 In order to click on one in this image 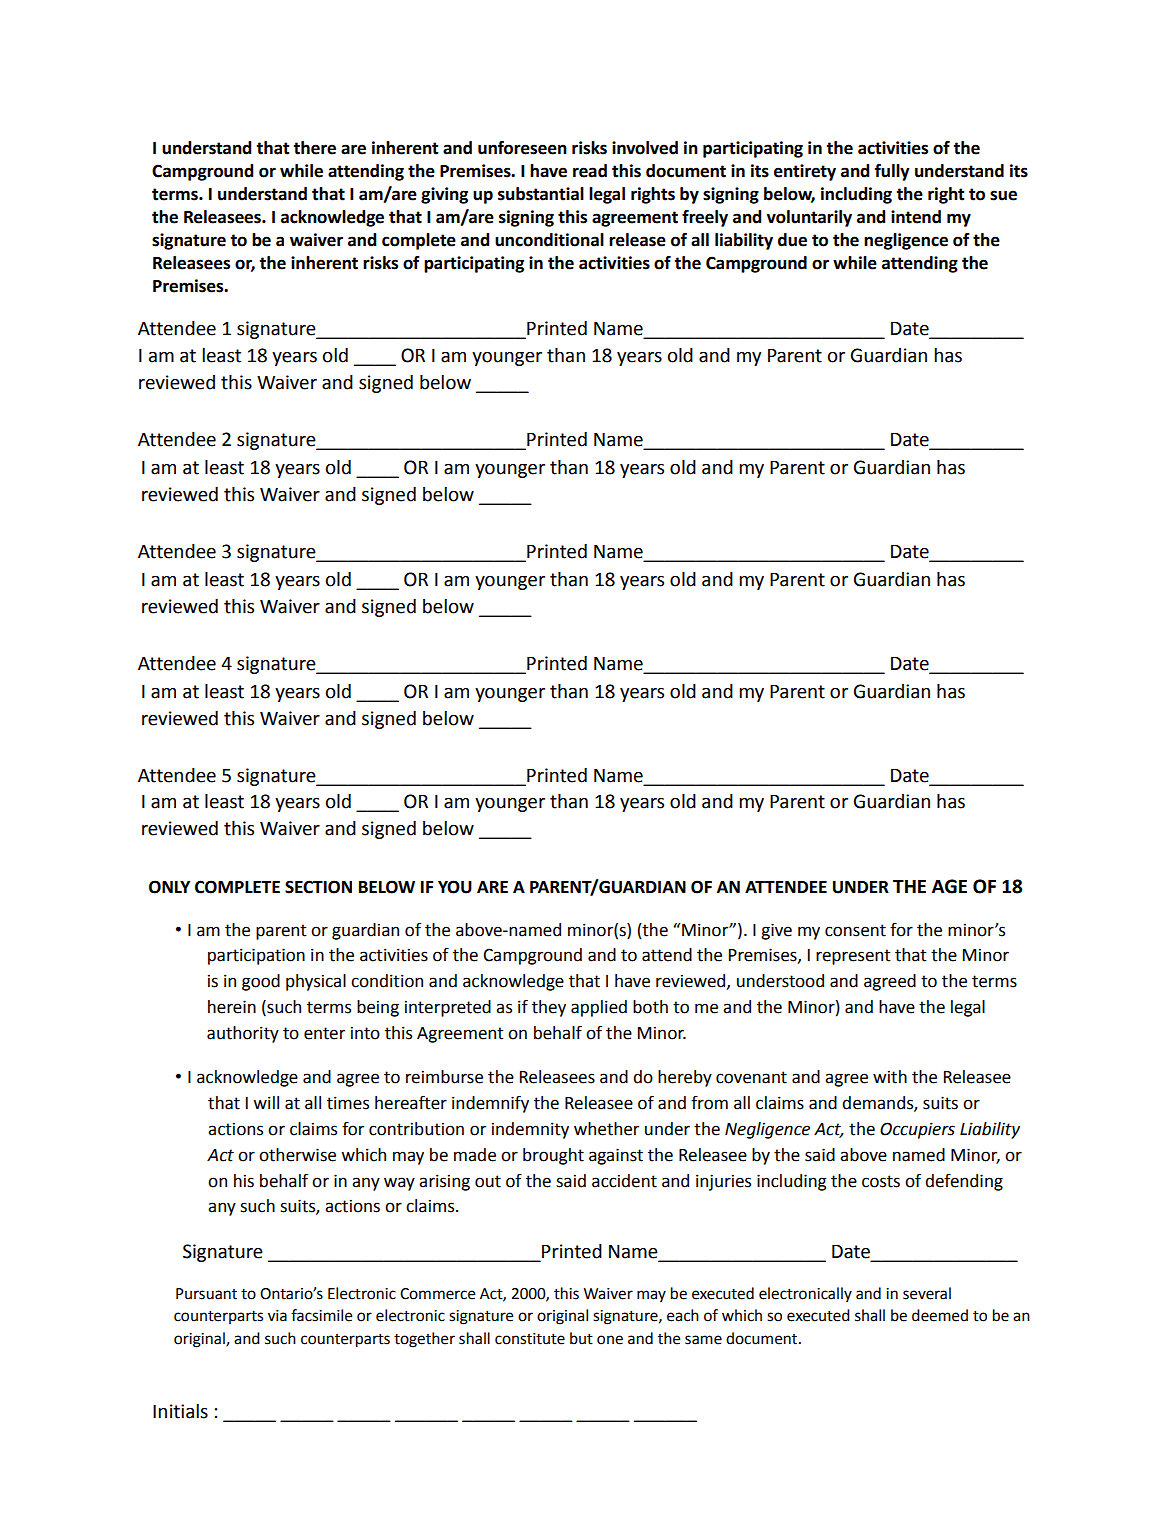, I will do `click(610, 1340)`.
